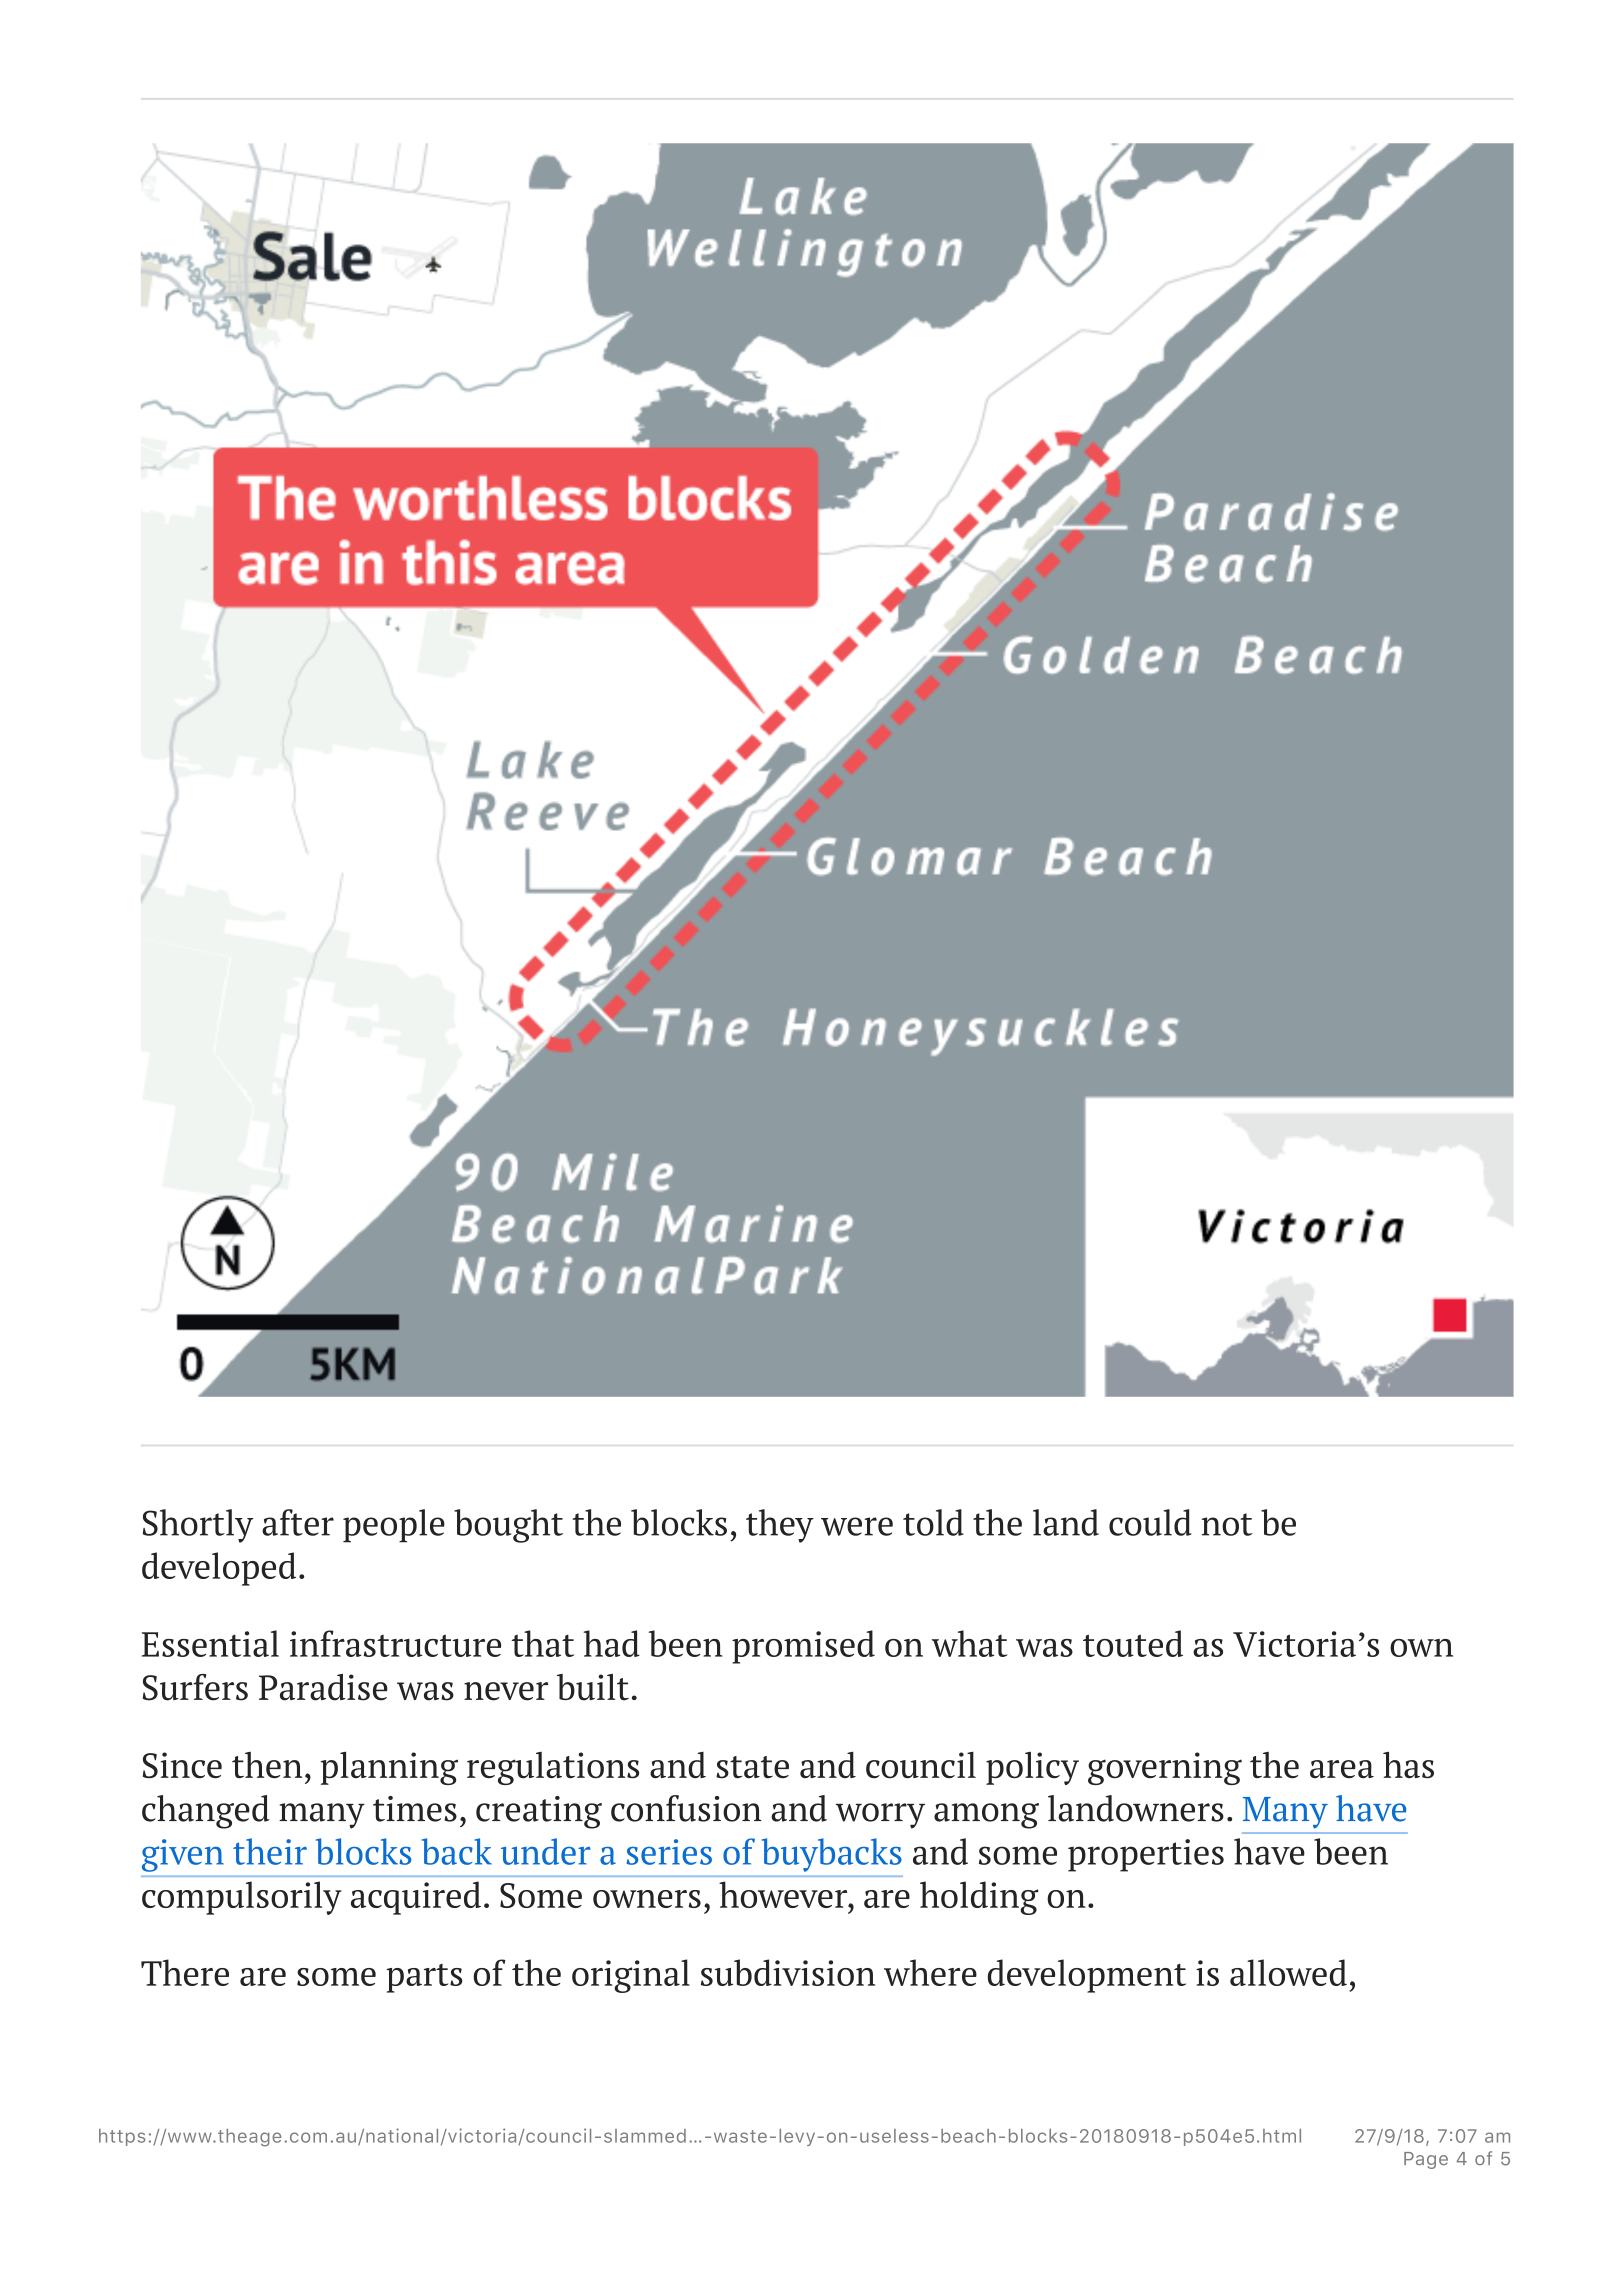 The width and height of the screenshot is (1611, 2278). What do you see at coordinates (1146, 1855) in the screenshot?
I see `properties` at bounding box center [1146, 1855].
